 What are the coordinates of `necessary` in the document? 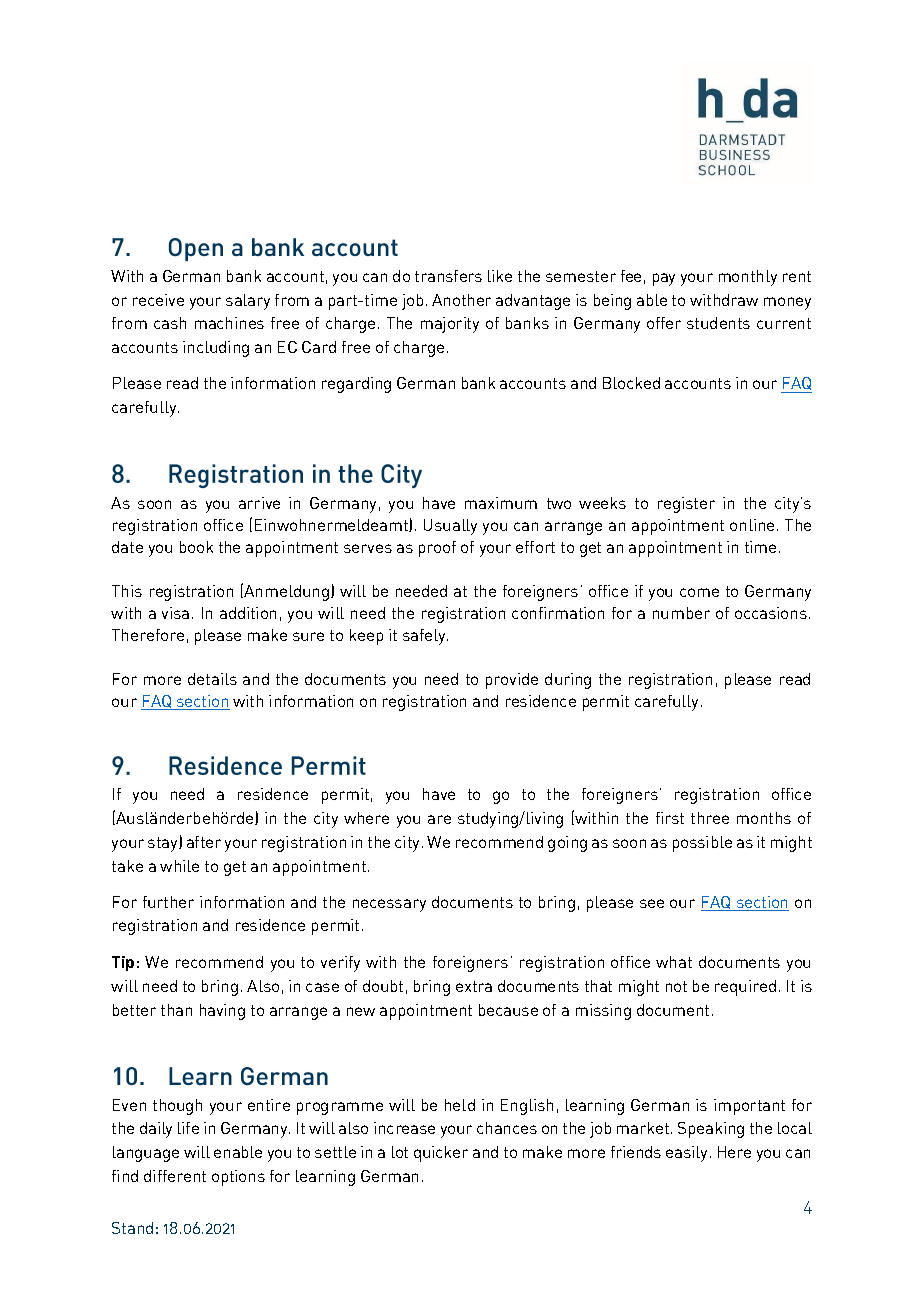 It's located at (389, 905).
